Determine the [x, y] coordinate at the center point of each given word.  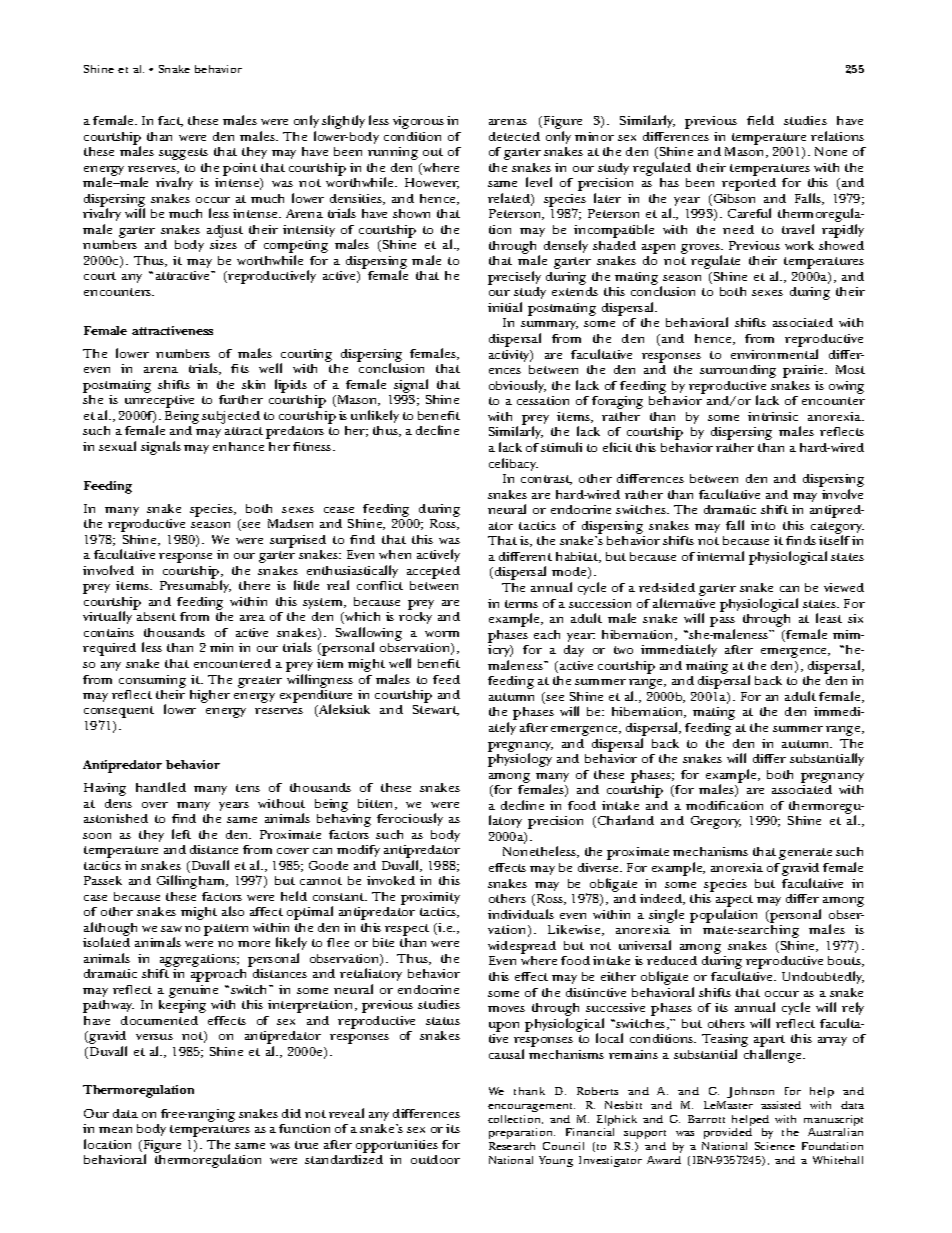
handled [161, 787]
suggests [183, 154]
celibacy [513, 464]
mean [115, 1130]
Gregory [716, 822]
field [760, 120]
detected [514, 136]
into [763, 525]
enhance [238, 446]
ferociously [410, 819]
